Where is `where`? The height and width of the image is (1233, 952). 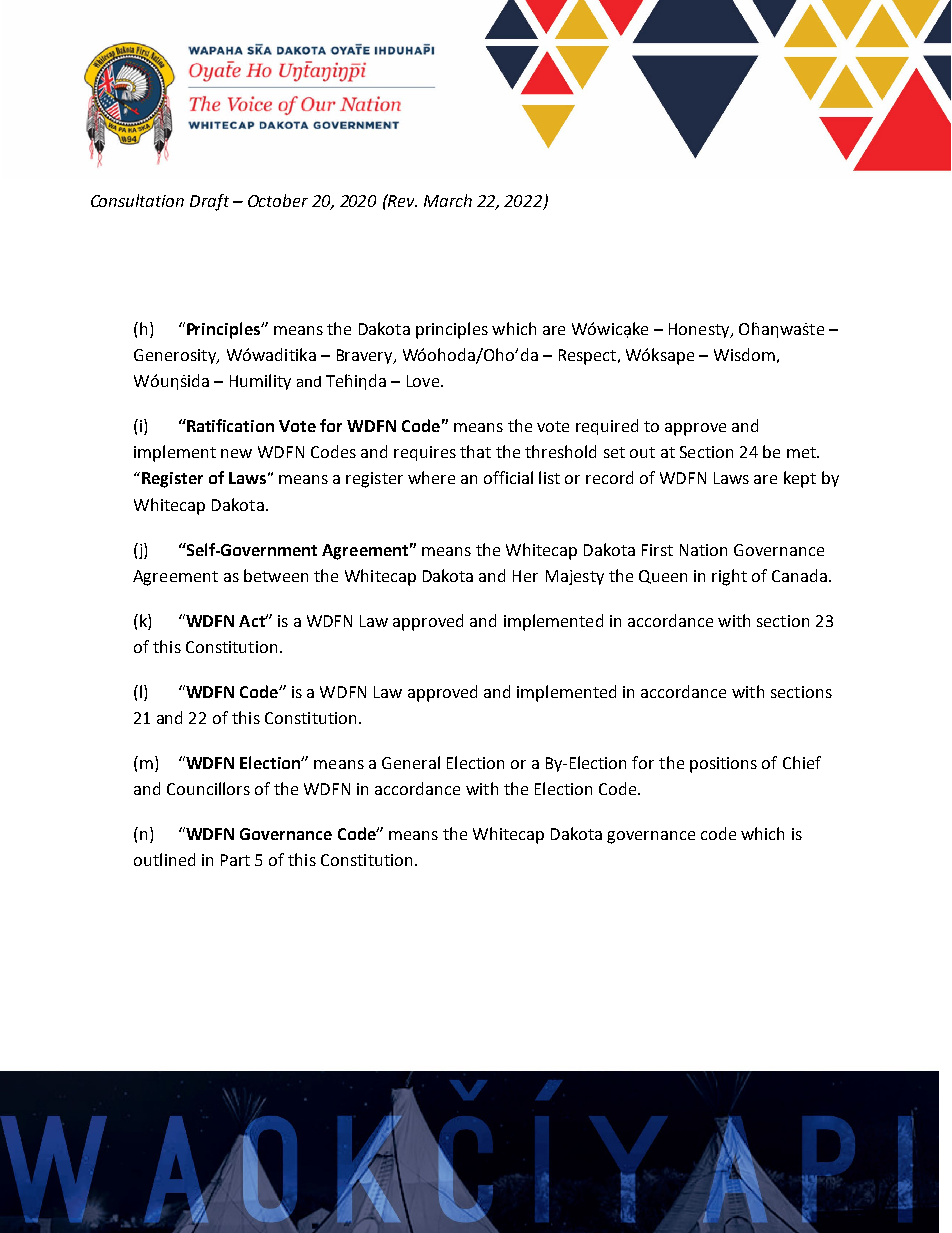
where is located at coordinates (431, 477).
